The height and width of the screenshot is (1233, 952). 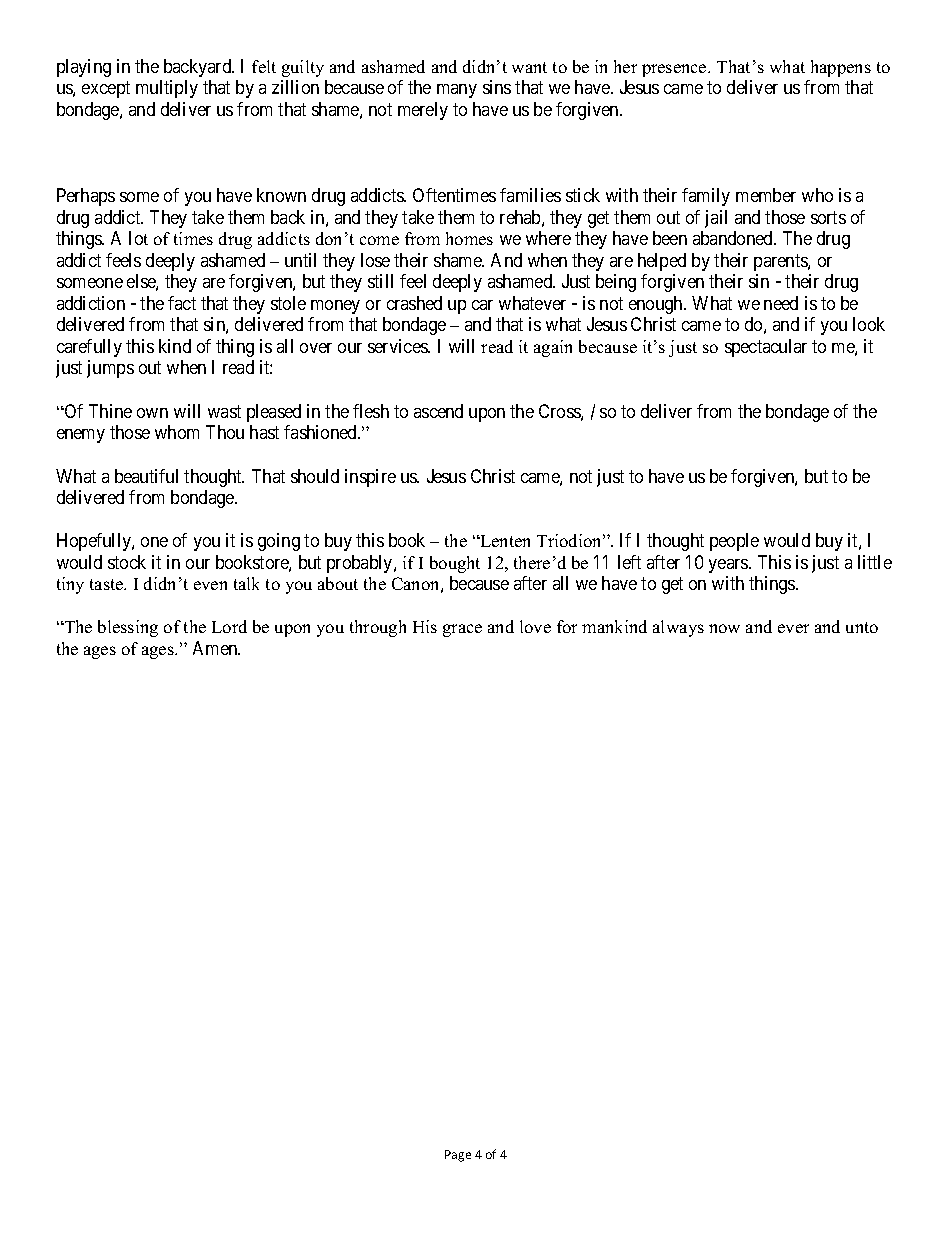 I want to click on unto, so click(x=862, y=627).
